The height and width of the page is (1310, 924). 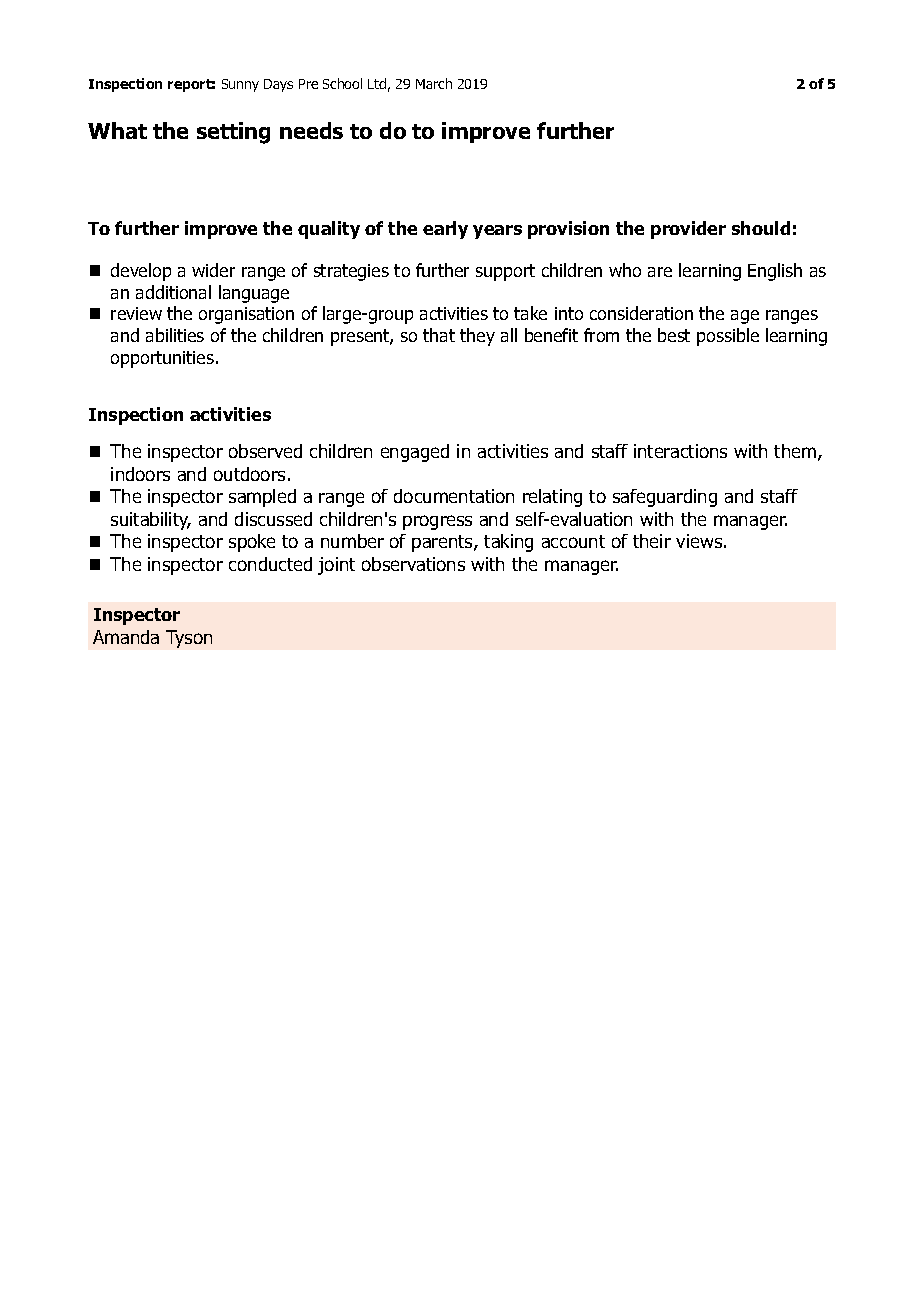 I want to click on opportunities, so click(x=162, y=359).
